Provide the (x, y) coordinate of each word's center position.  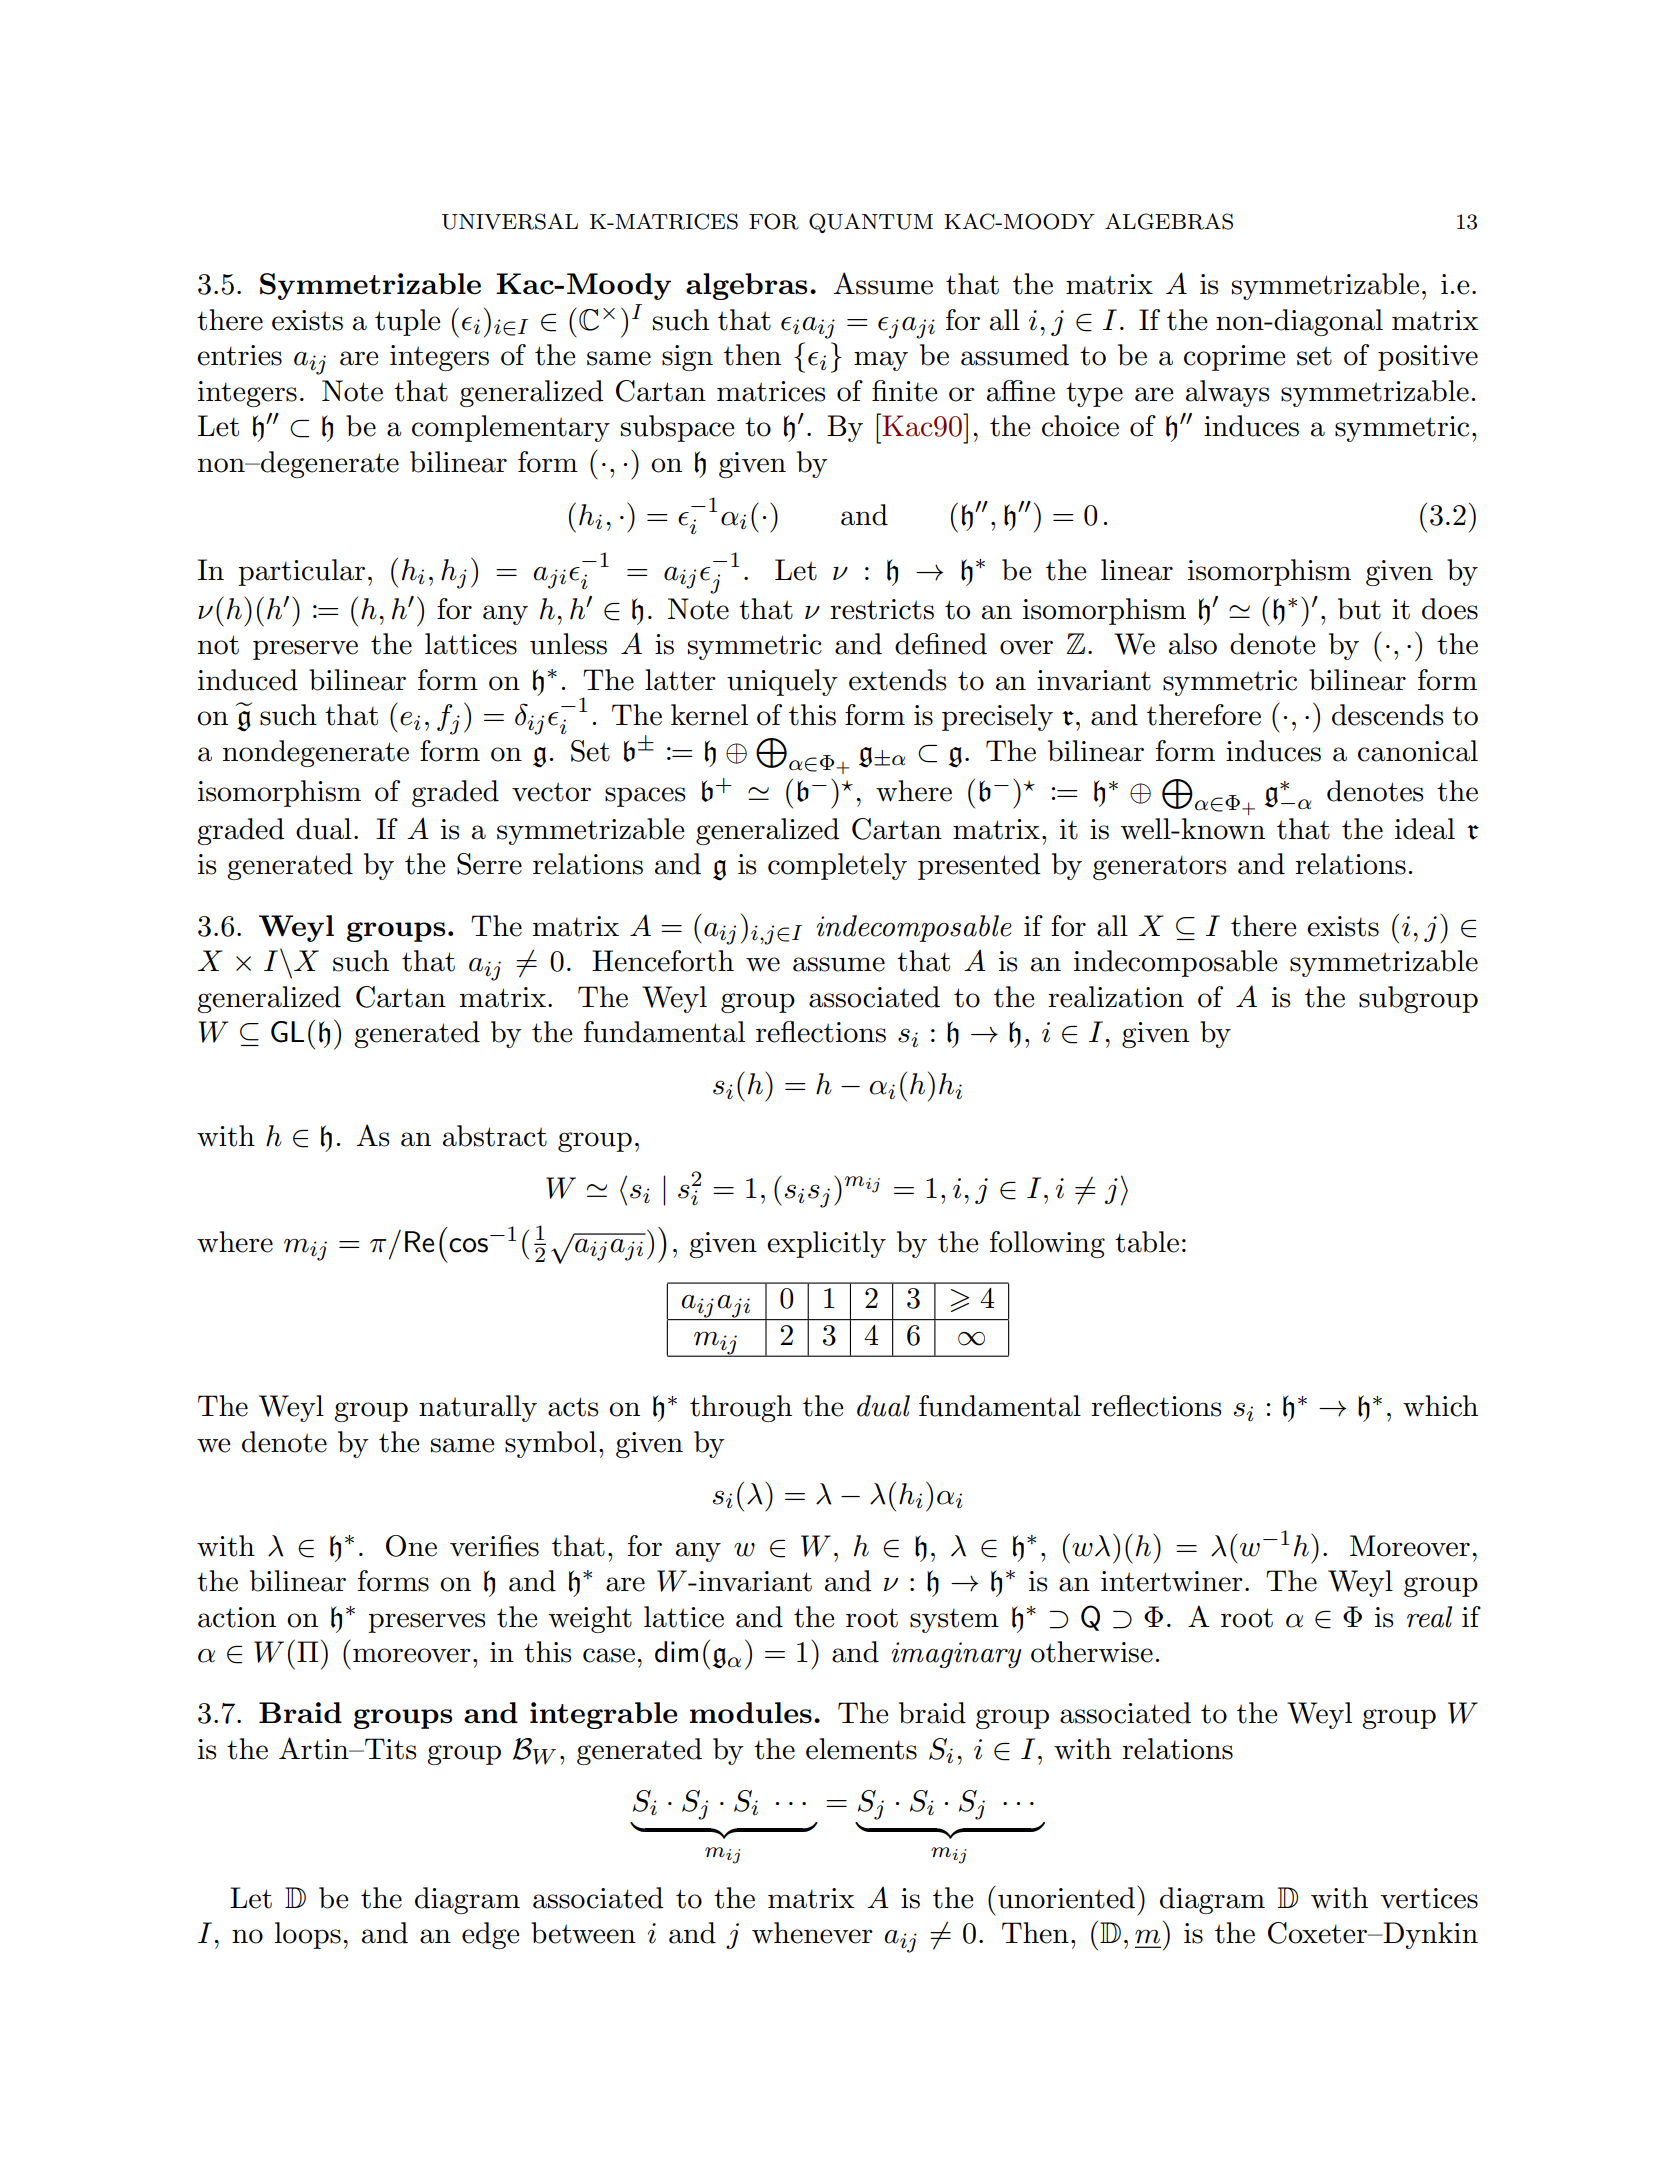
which (1440, 1406)
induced (248, 680)
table (1147, 1242)
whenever (812, 1933)
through (741, 1408)
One (411, 1546)
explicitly (826, 1244)
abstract (495, 1136)
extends (897, 680)
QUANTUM (871, 223)
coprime (1234, 358)
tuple (407, 322)
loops (308, 1935)
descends (1387, 715)
